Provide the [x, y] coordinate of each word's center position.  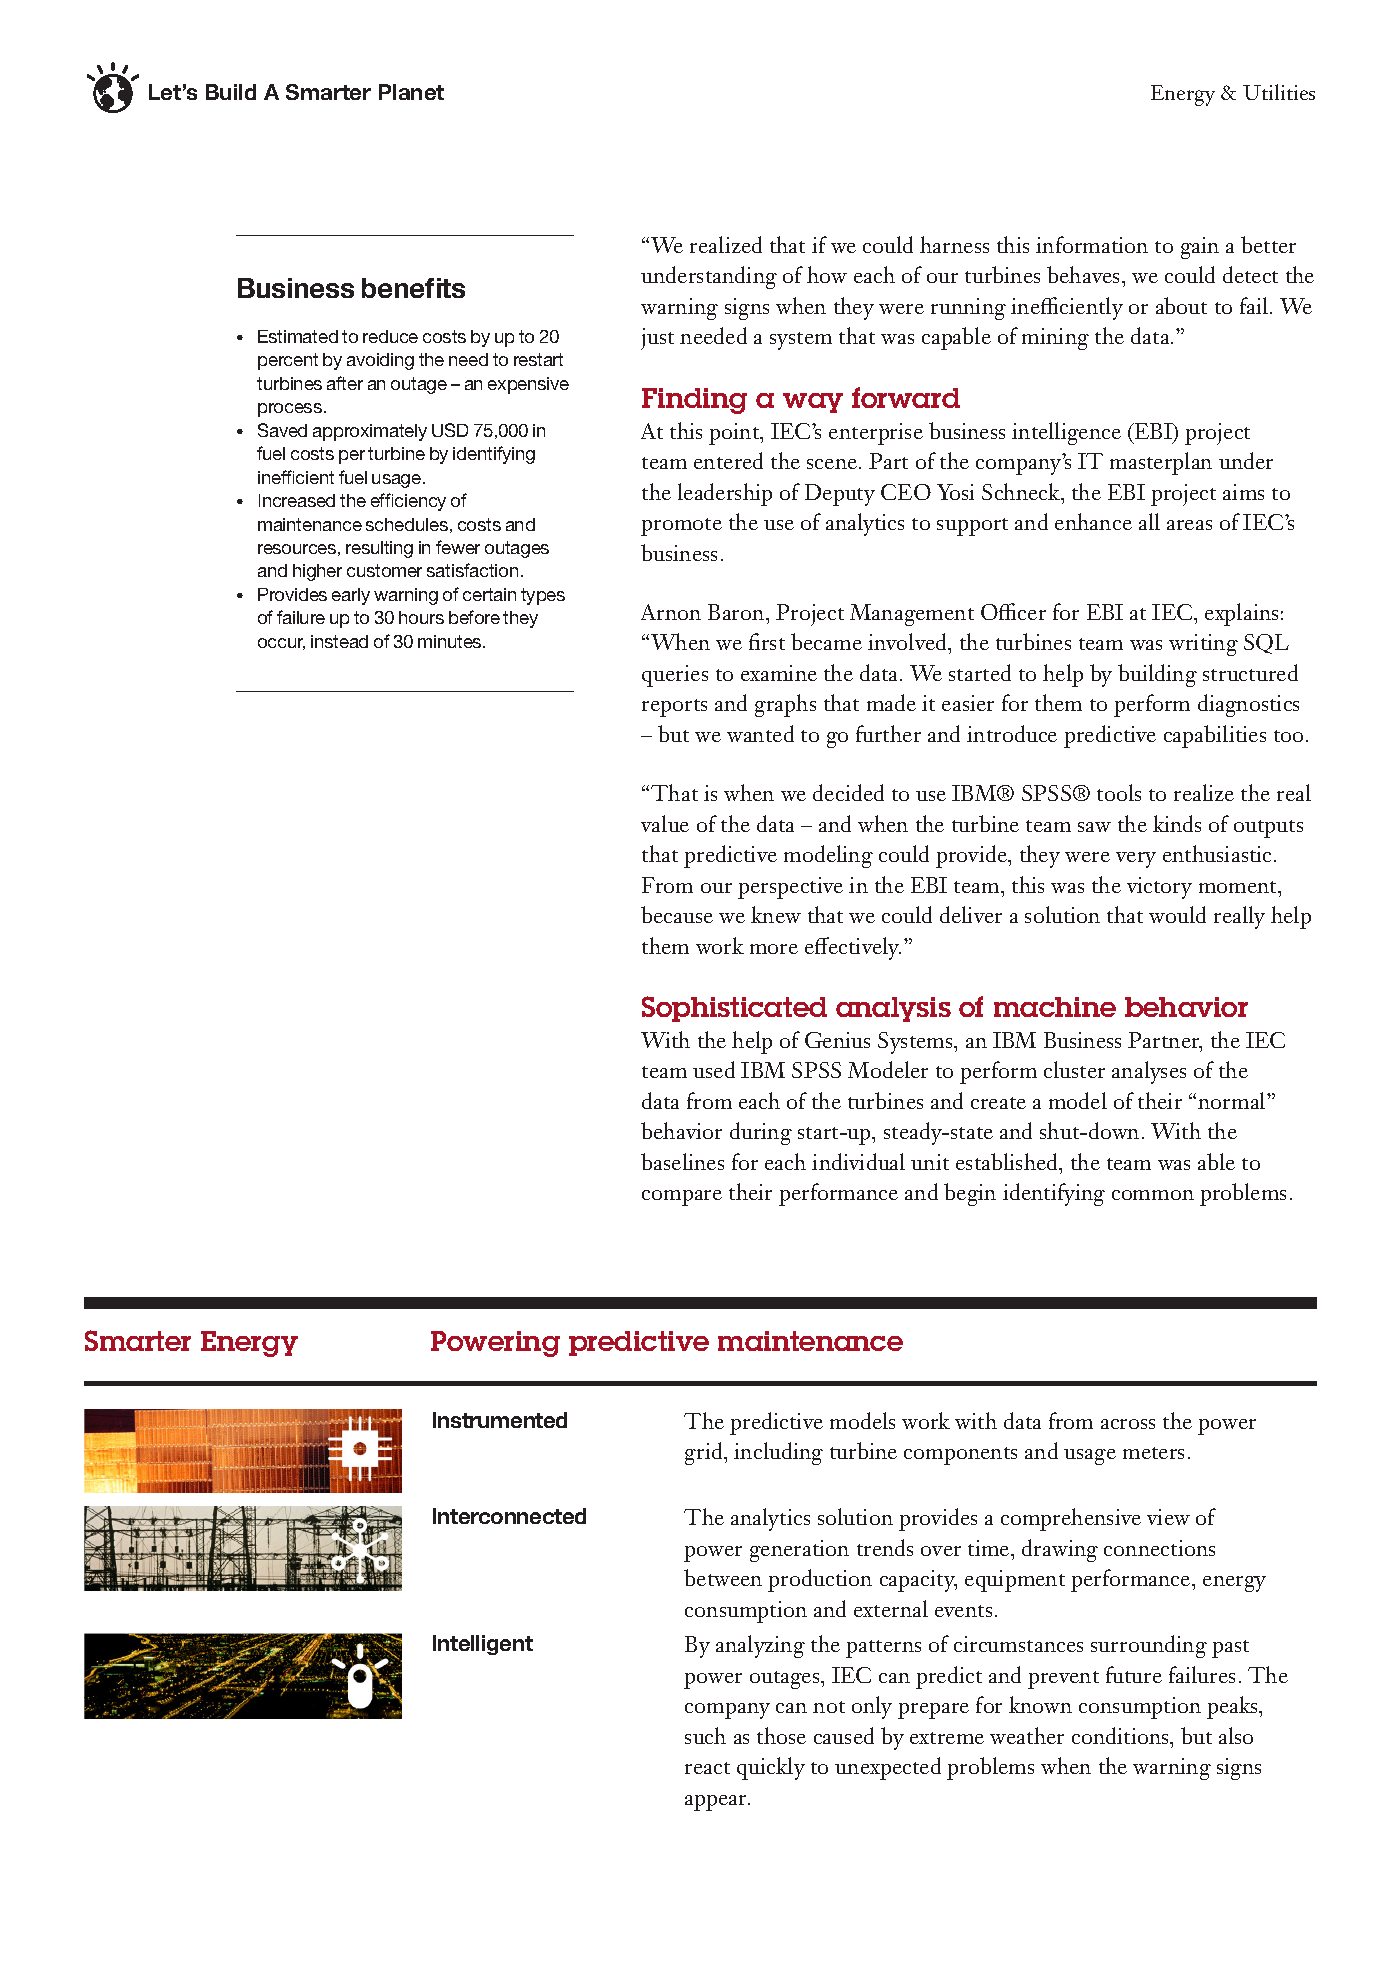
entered [728, 460]
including [778, 1453]
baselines [682, 1161]
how [827, 274]
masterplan [1161, 463]
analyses [1149, 1072]
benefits [413, 288]
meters [1153, 1453]
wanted [760, 733]
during [761, 1133]
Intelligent [483, 1645]
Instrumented [500, 1420]
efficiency [408, 502]
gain [1200, 248]
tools [1119, 792]
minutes [451, 641]
